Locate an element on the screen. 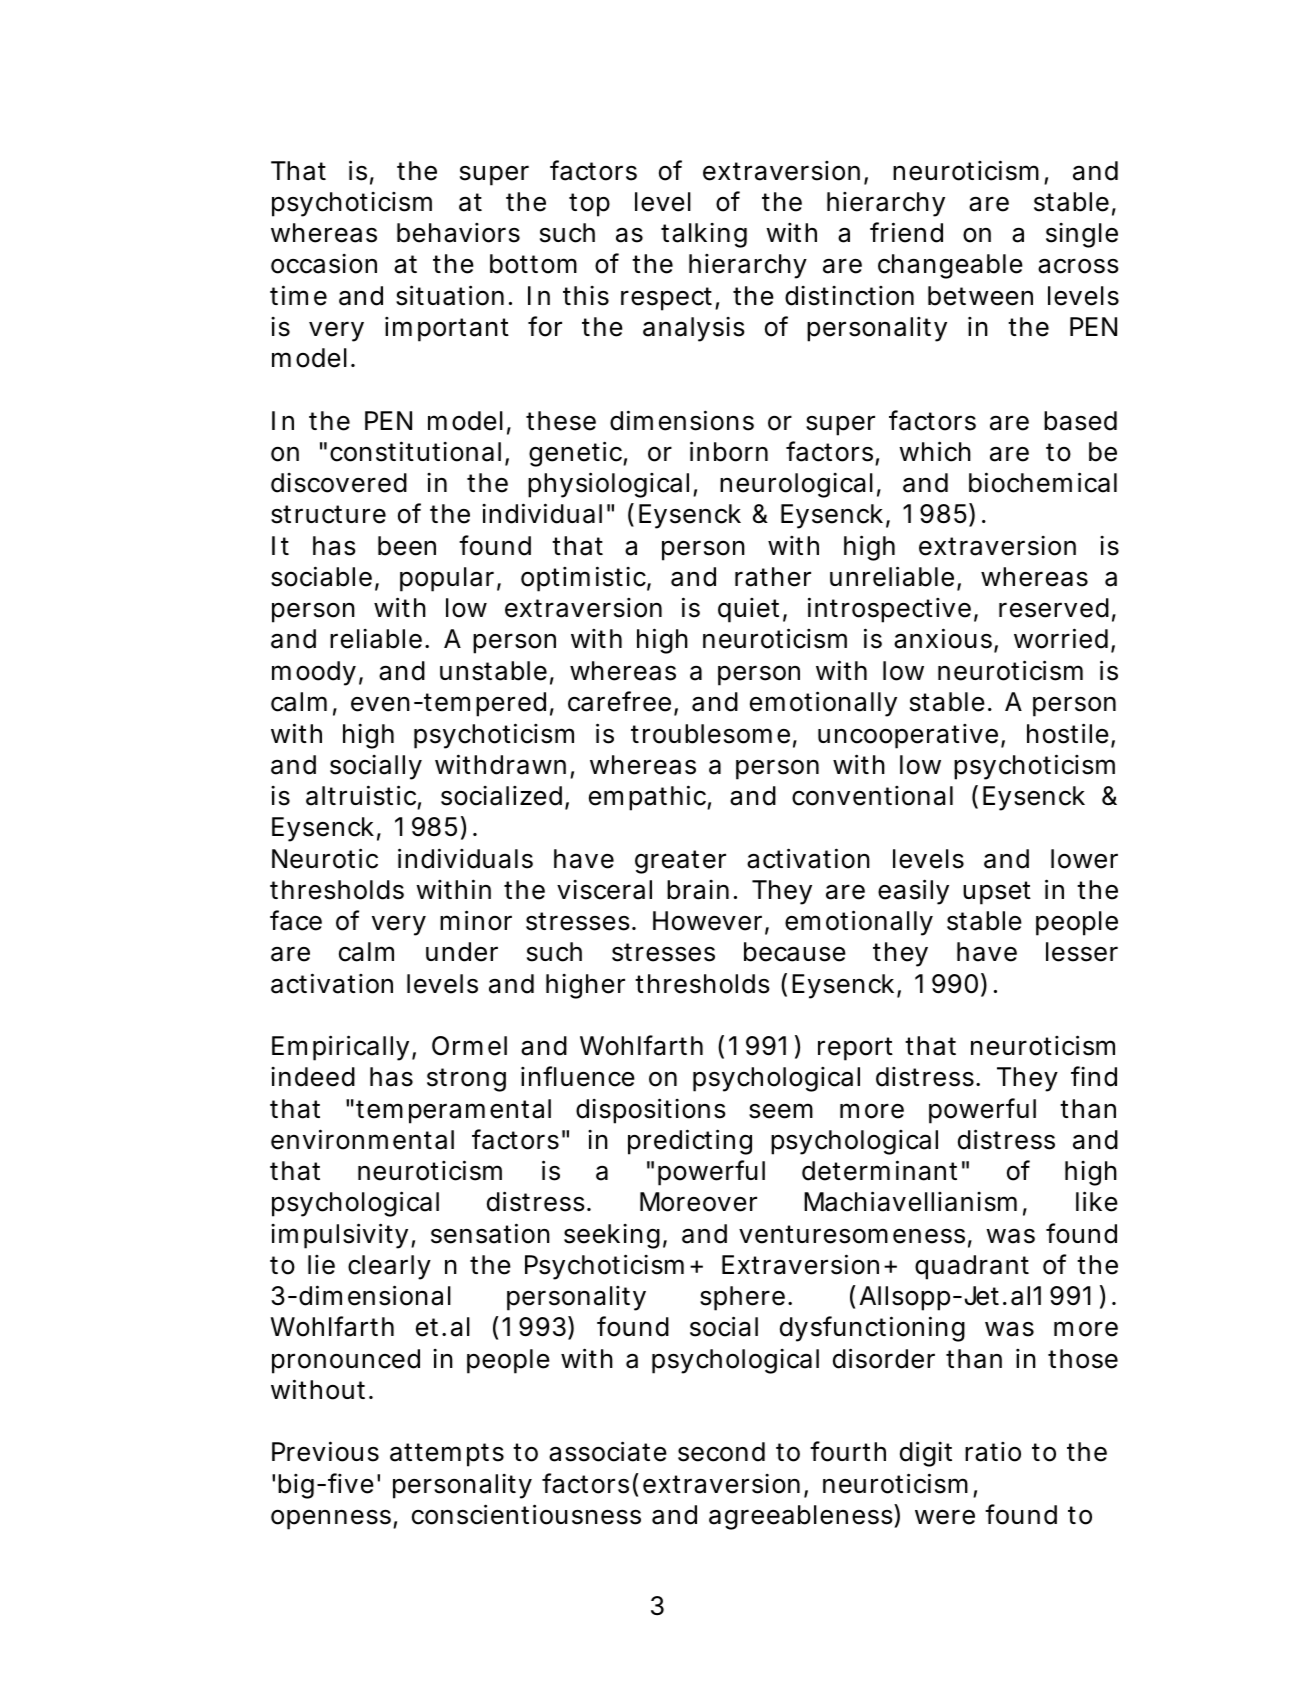  biochemical is located at coordinates (1043, 482).
